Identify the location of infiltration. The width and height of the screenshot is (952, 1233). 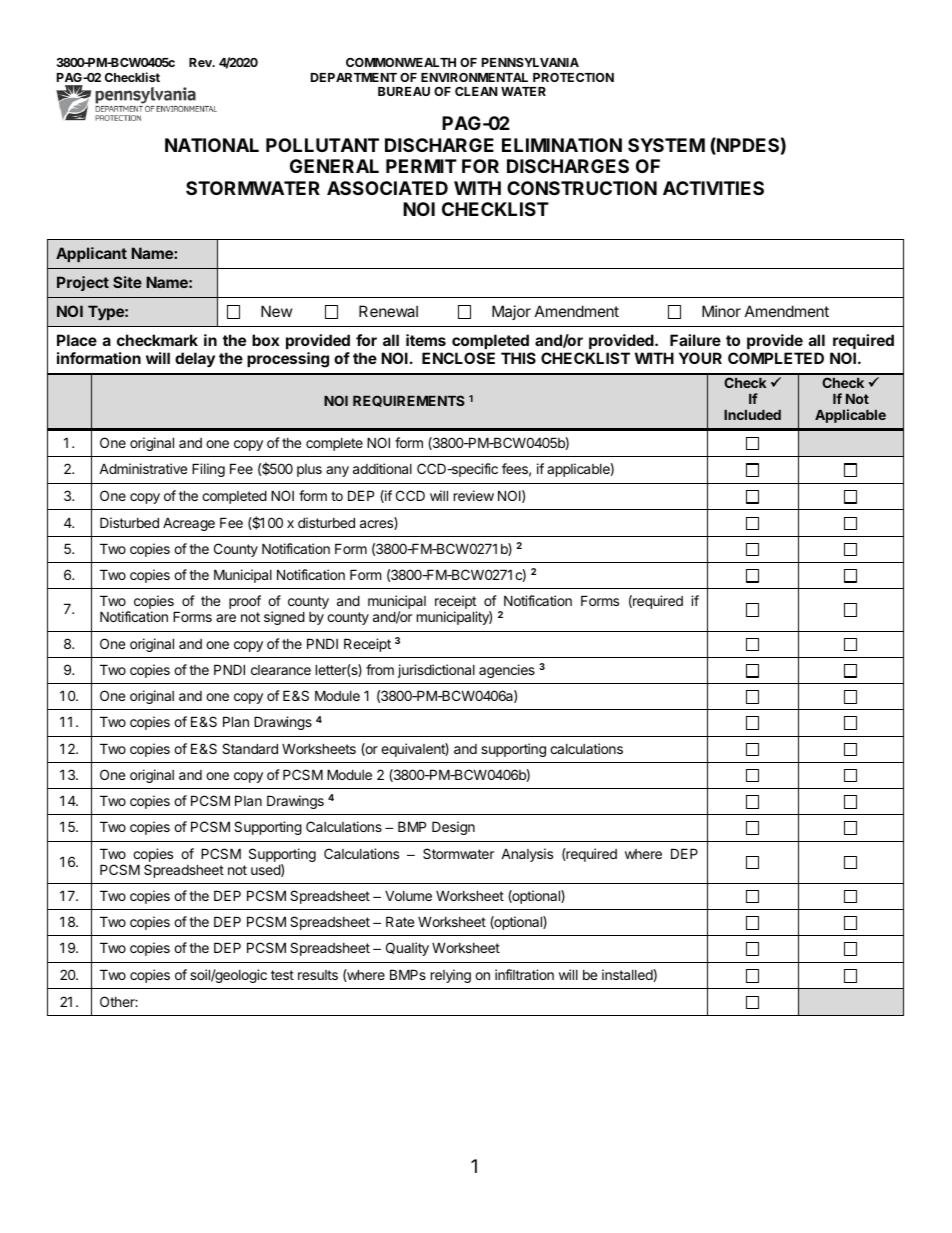
(524, 974).
